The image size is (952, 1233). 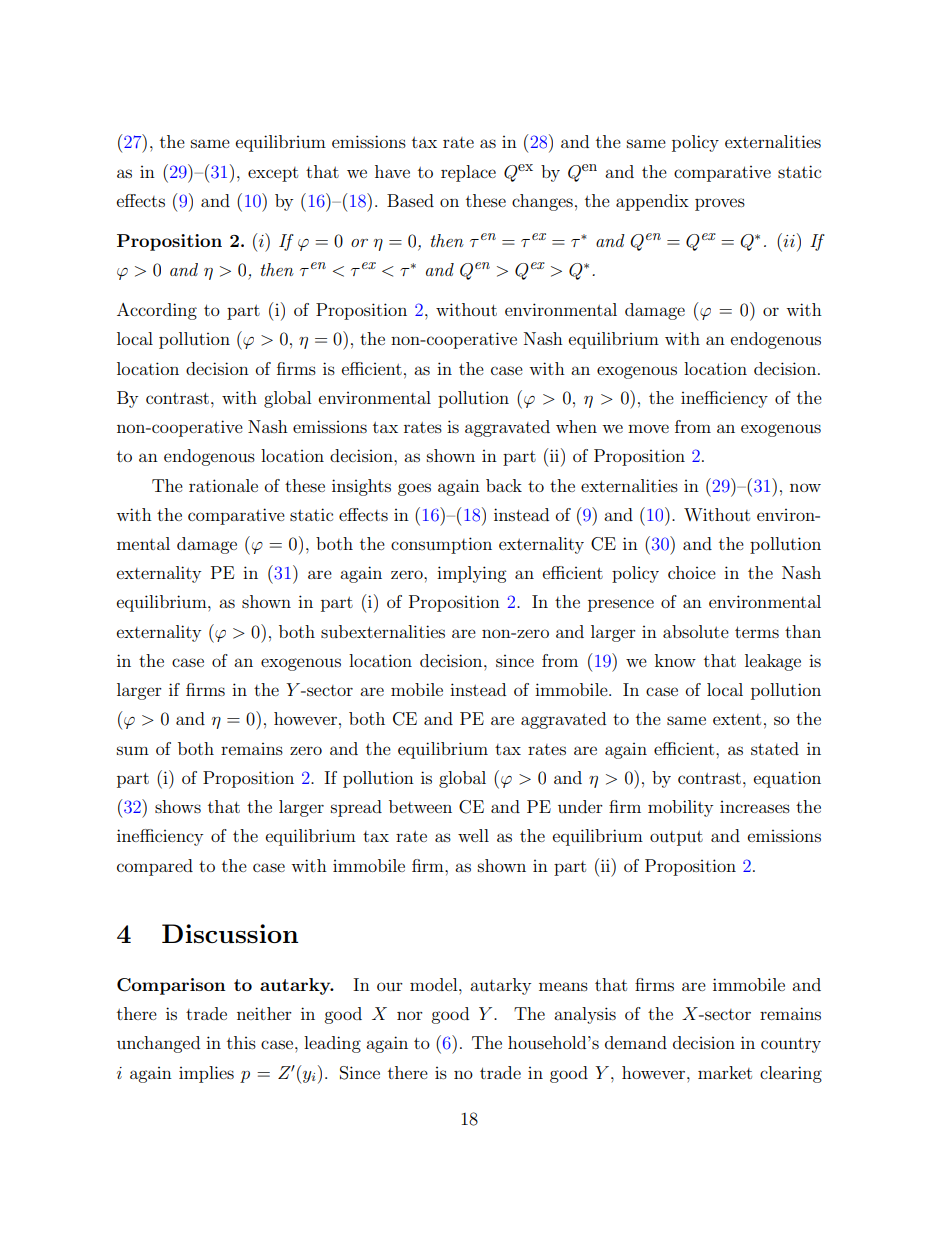 I want to click on market, so click(x=725, y=1072).
